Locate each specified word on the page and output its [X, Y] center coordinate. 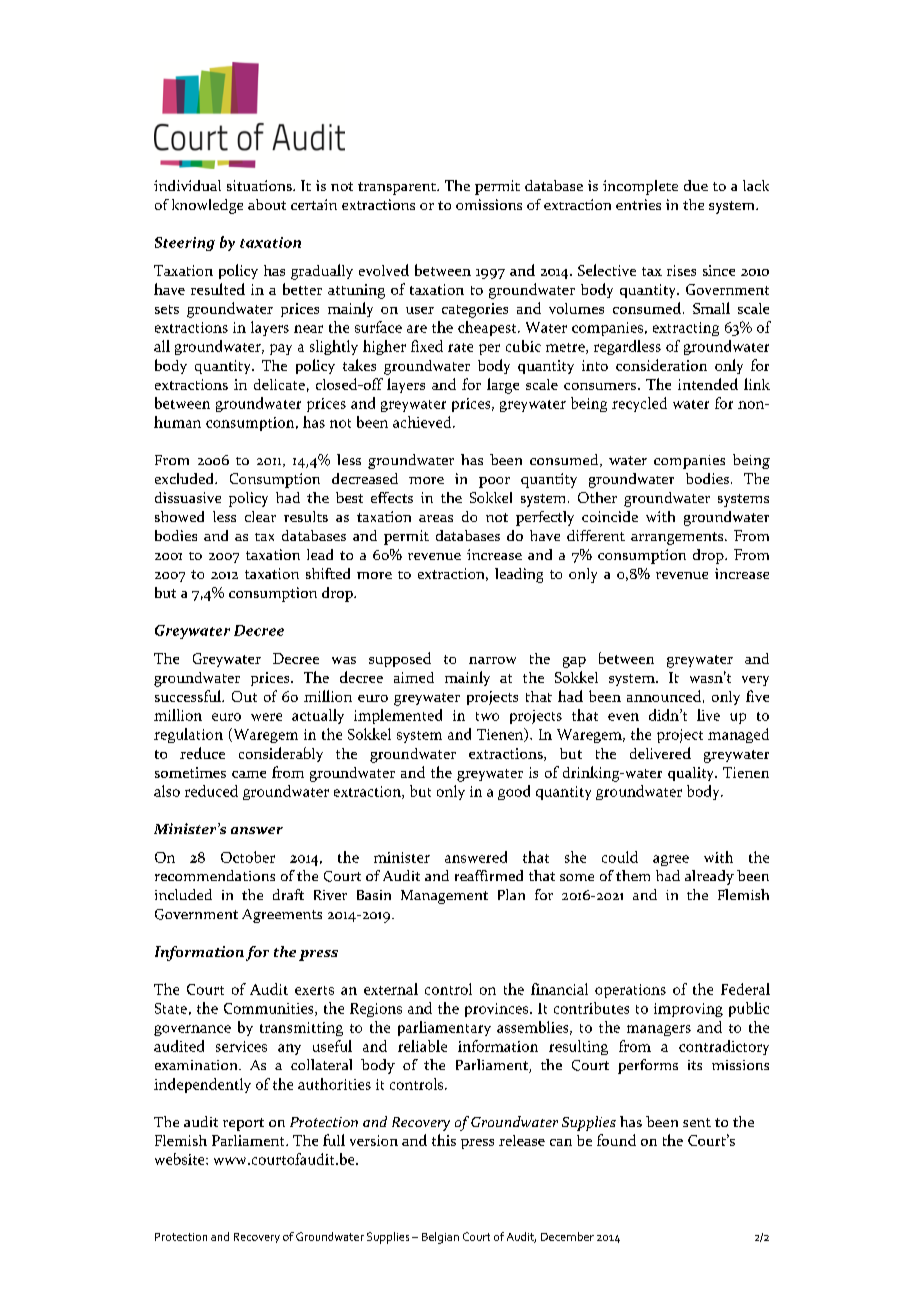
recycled [639, 404]
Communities [270, 1009]
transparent [398, 188]
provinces [498, 1010]
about [267, 204]
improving [688, 1010]
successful [189, 696]
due [696, 185]
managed [738, 735]
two [487, 716]
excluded [185, 478]
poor [494, 482]
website [181, 1159]
